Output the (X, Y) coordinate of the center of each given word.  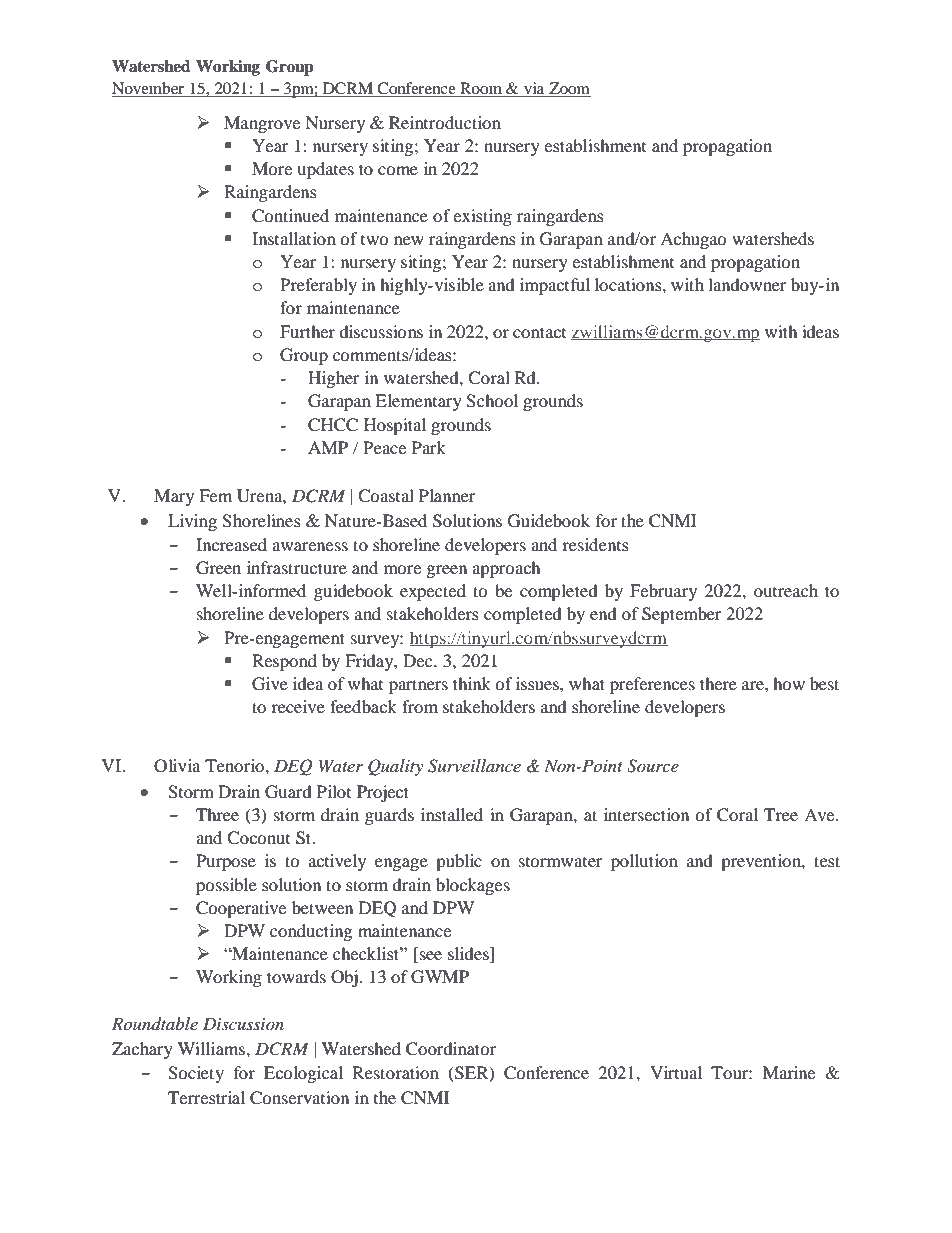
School (492, 401)
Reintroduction (445, 122)
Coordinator (451, 1049)
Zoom (569, 89)
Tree (781, 814)
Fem (215, 495)
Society (196, 1074)
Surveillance (474, 766)
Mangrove (262, 124)
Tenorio (235, 765)
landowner (747, 284)
